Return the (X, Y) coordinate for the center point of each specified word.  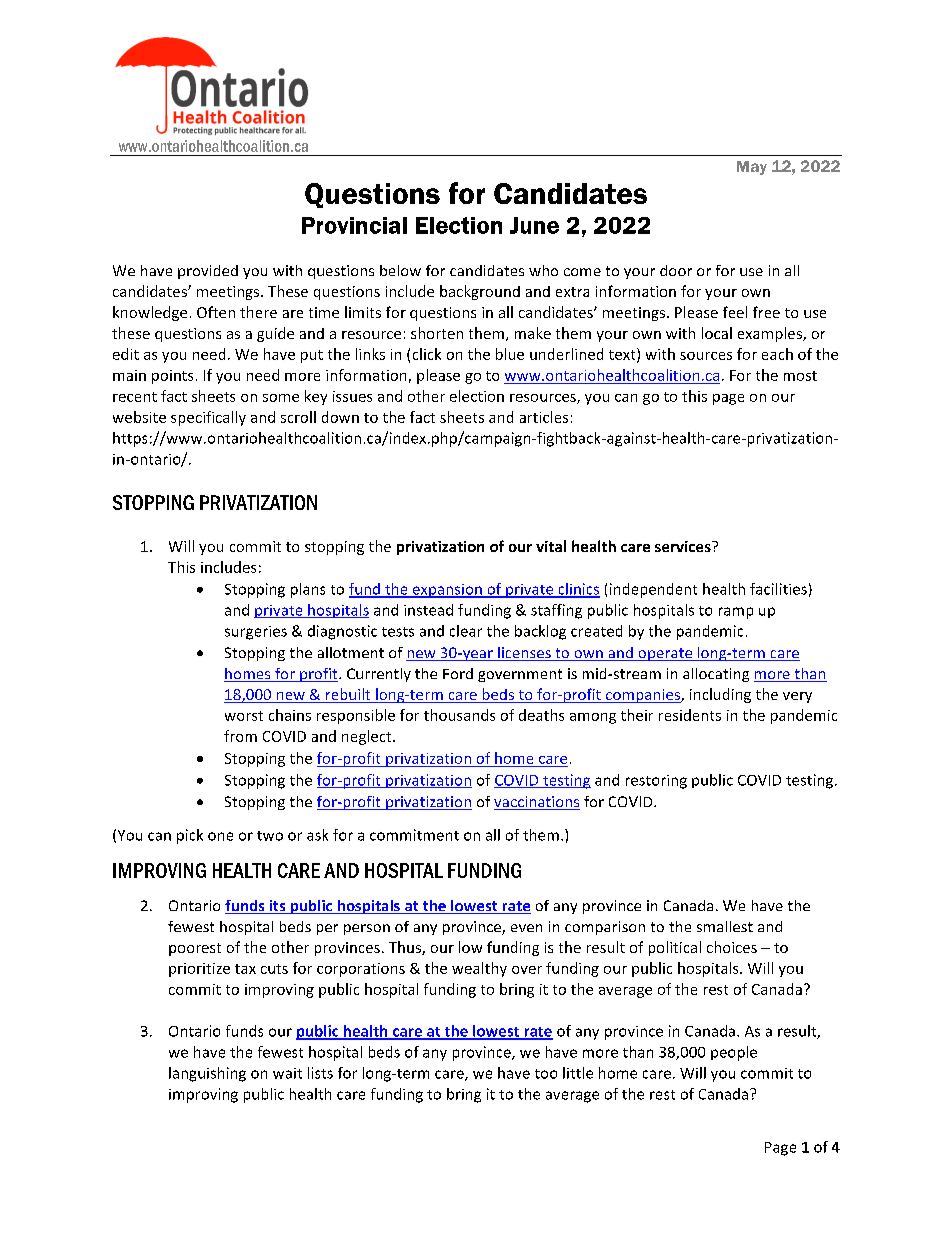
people (734, 1053)
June (534, 225)
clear (466, 631)
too (546, 1074)
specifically (208, 418)
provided (208, 272)
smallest (725, 926)
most (800, 376)
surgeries (256, 633)
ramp (736, 613)
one (220, 836)
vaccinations (537, 803)
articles (544, 417)
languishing (207, 1074)
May (752, 168)
